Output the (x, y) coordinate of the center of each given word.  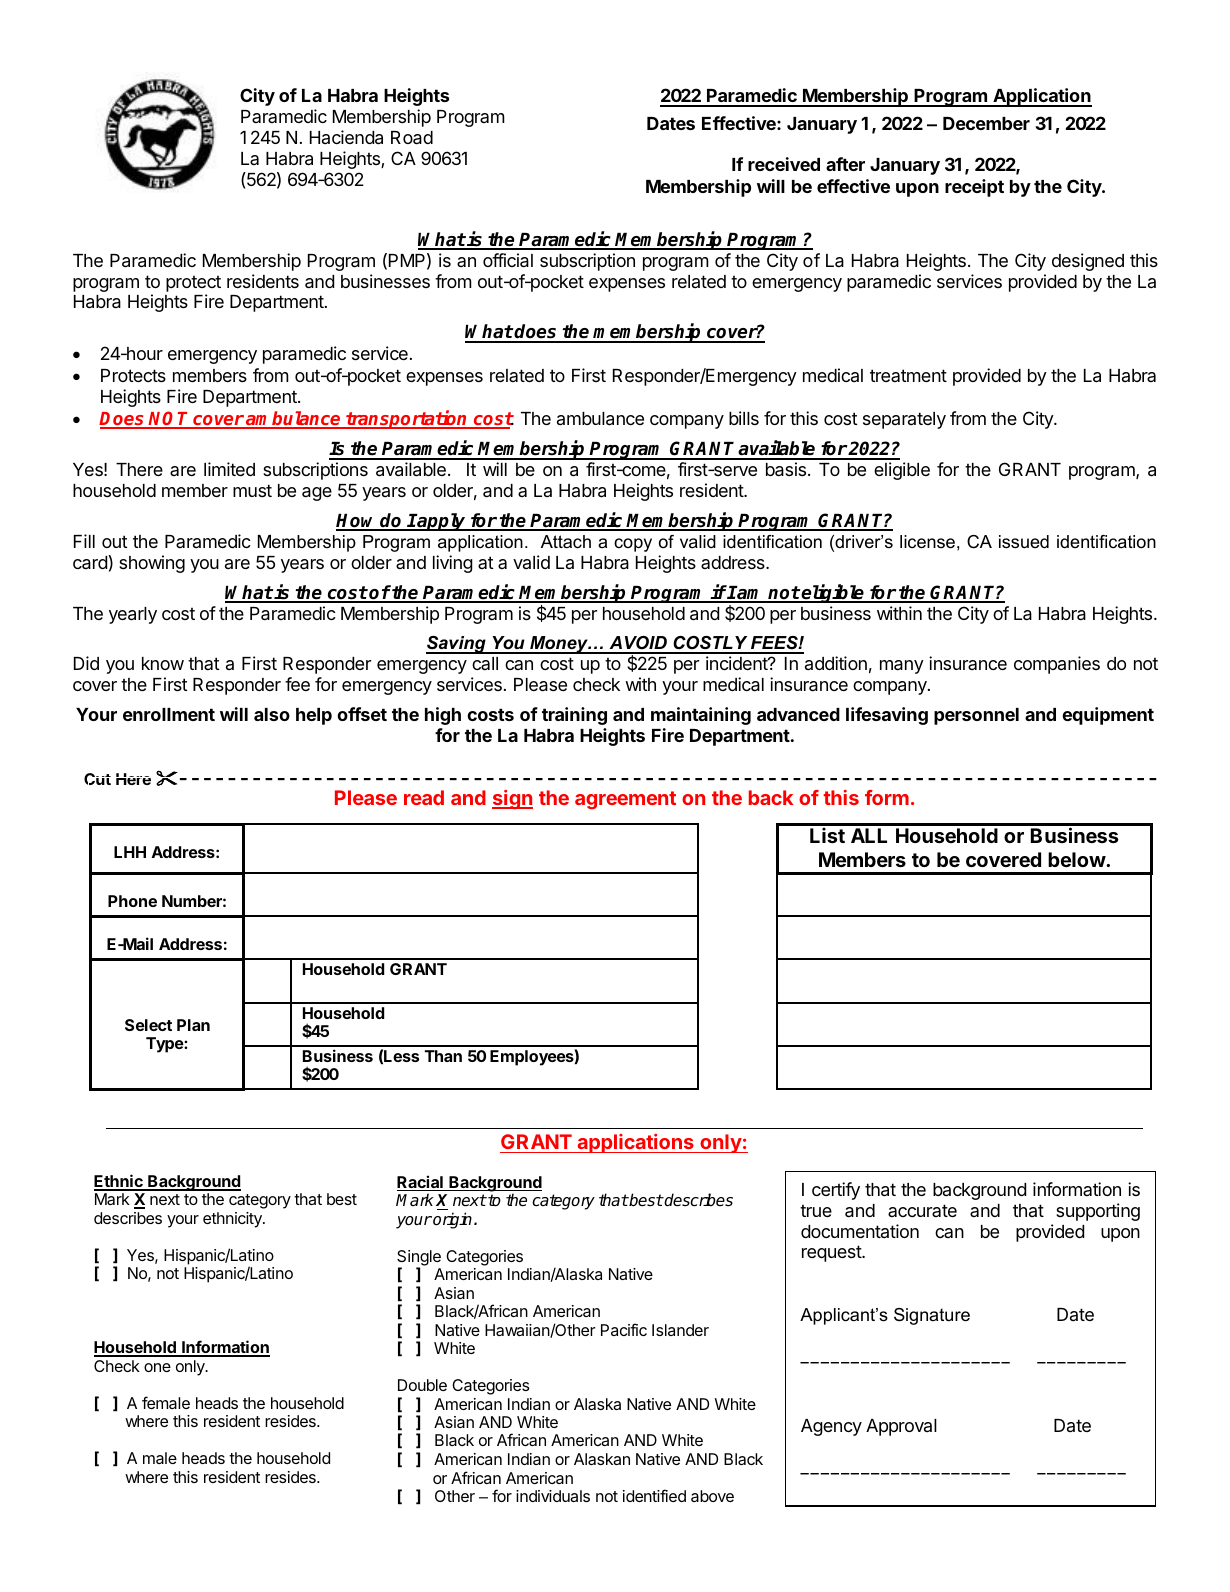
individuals (553, 1496)
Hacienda (346, 137)
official (508, 260)
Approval (901, 1427)
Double (422, 1385)
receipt (974, 188)
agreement (625, 800)
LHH (130, 852)
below (1077, 859)
